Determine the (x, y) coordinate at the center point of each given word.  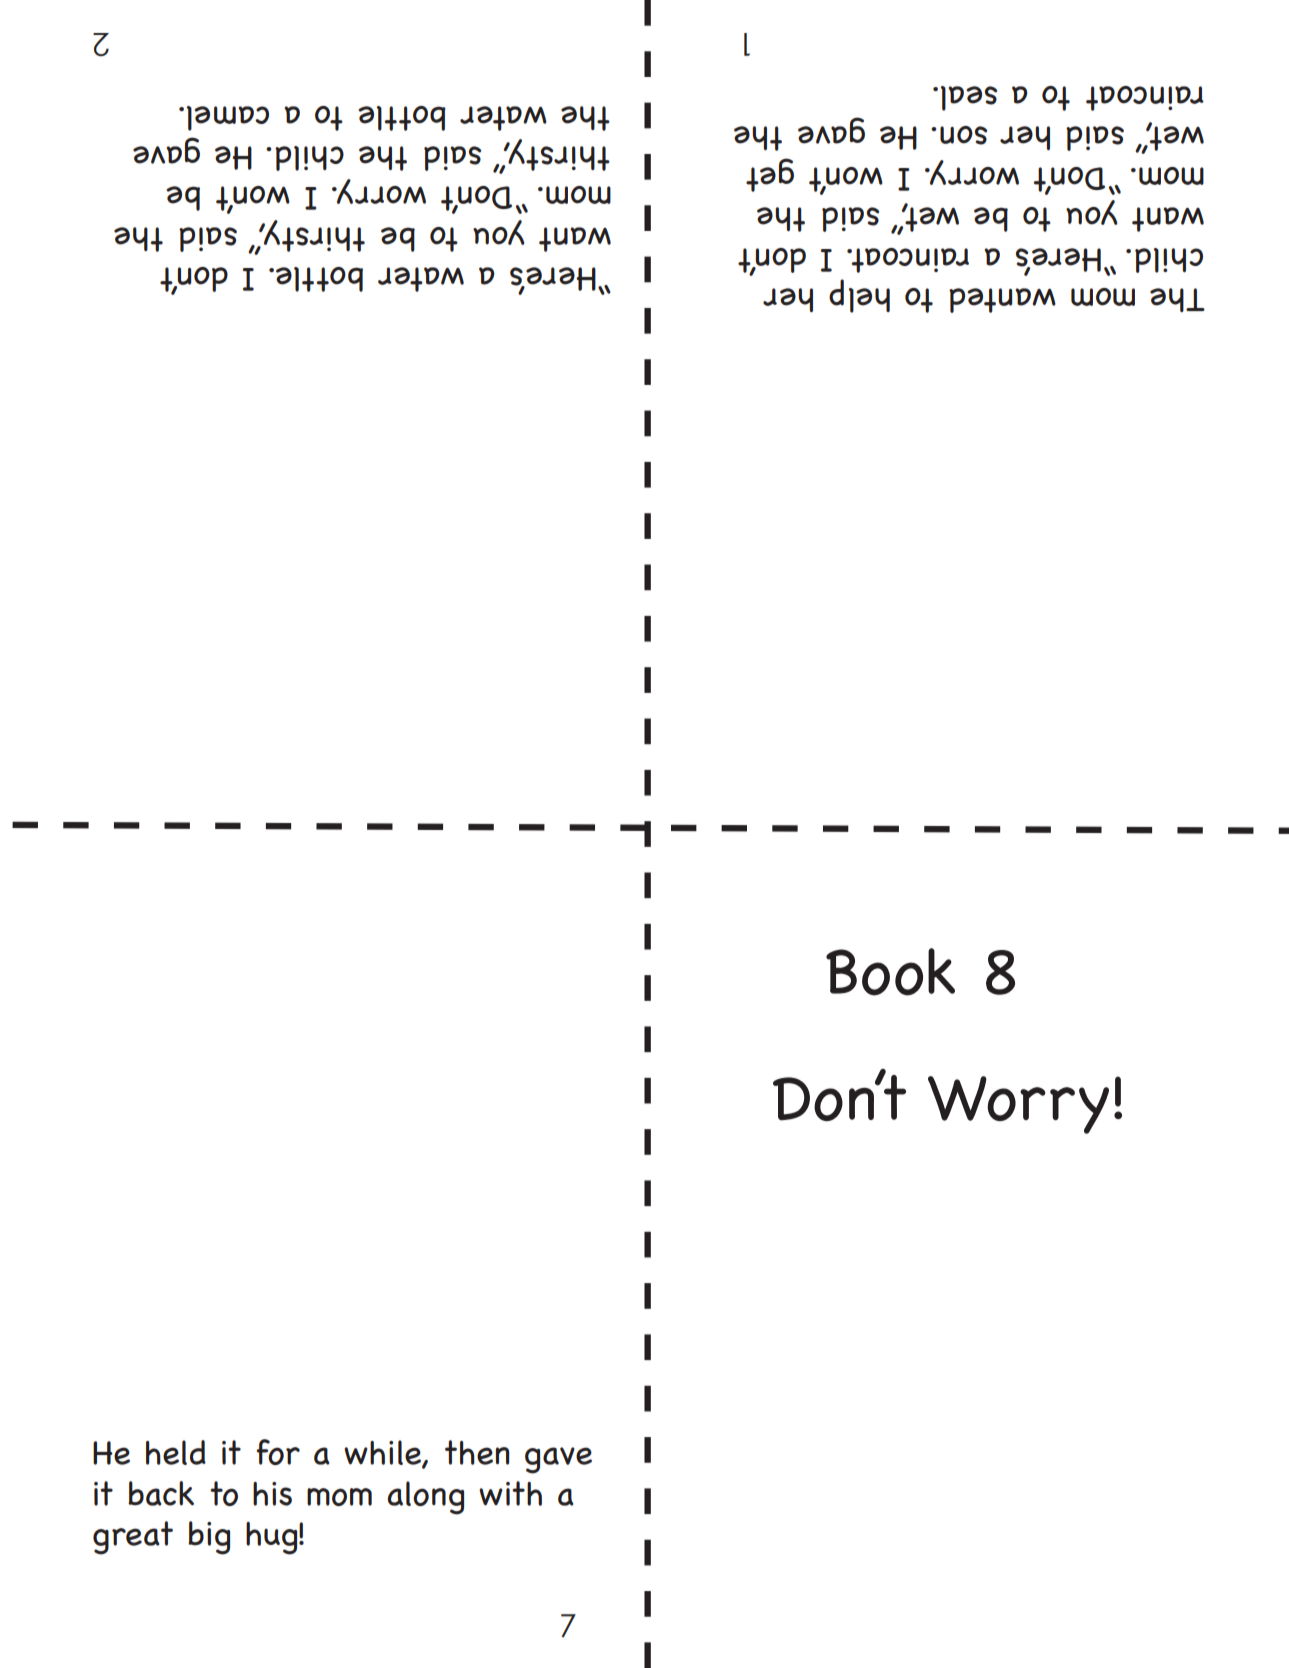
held (176, 1452)
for (278, 1452)
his (272, 1494)
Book (890, 972)
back (161, 1493)
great (133, 1538)
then (477, 1452)
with (510, 1493)
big (209, 1538)
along (425, 1498)
